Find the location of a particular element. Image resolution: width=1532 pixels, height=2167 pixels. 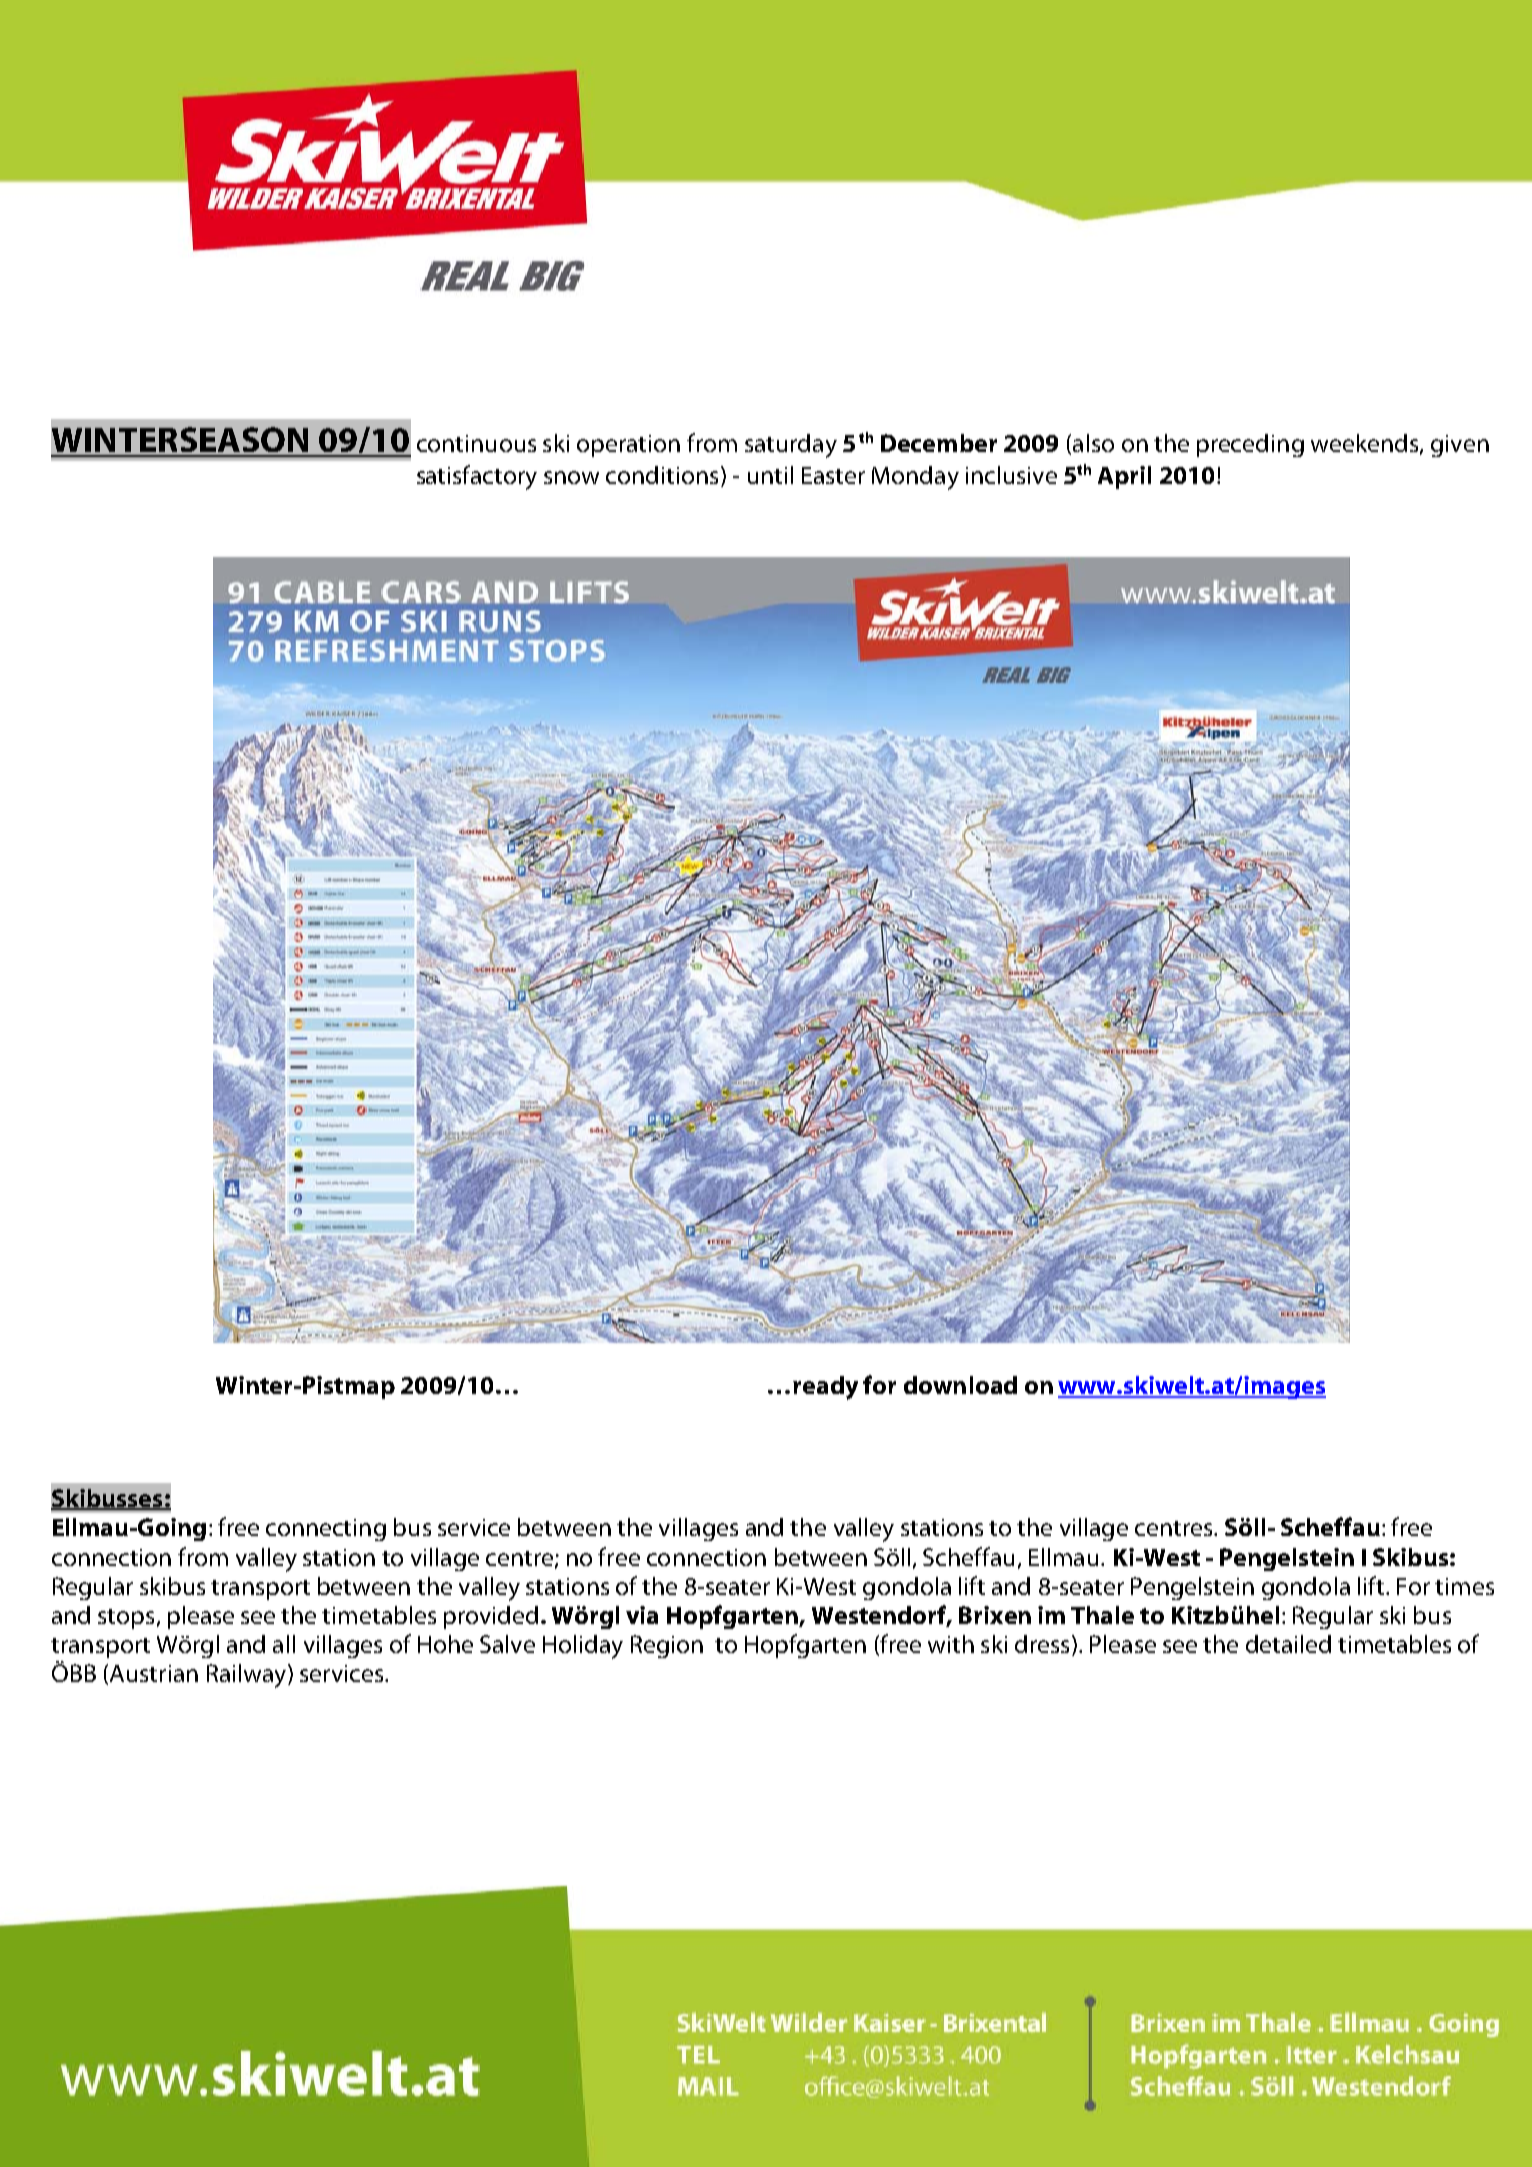

preceding is located at coordinates (1250, 445).
